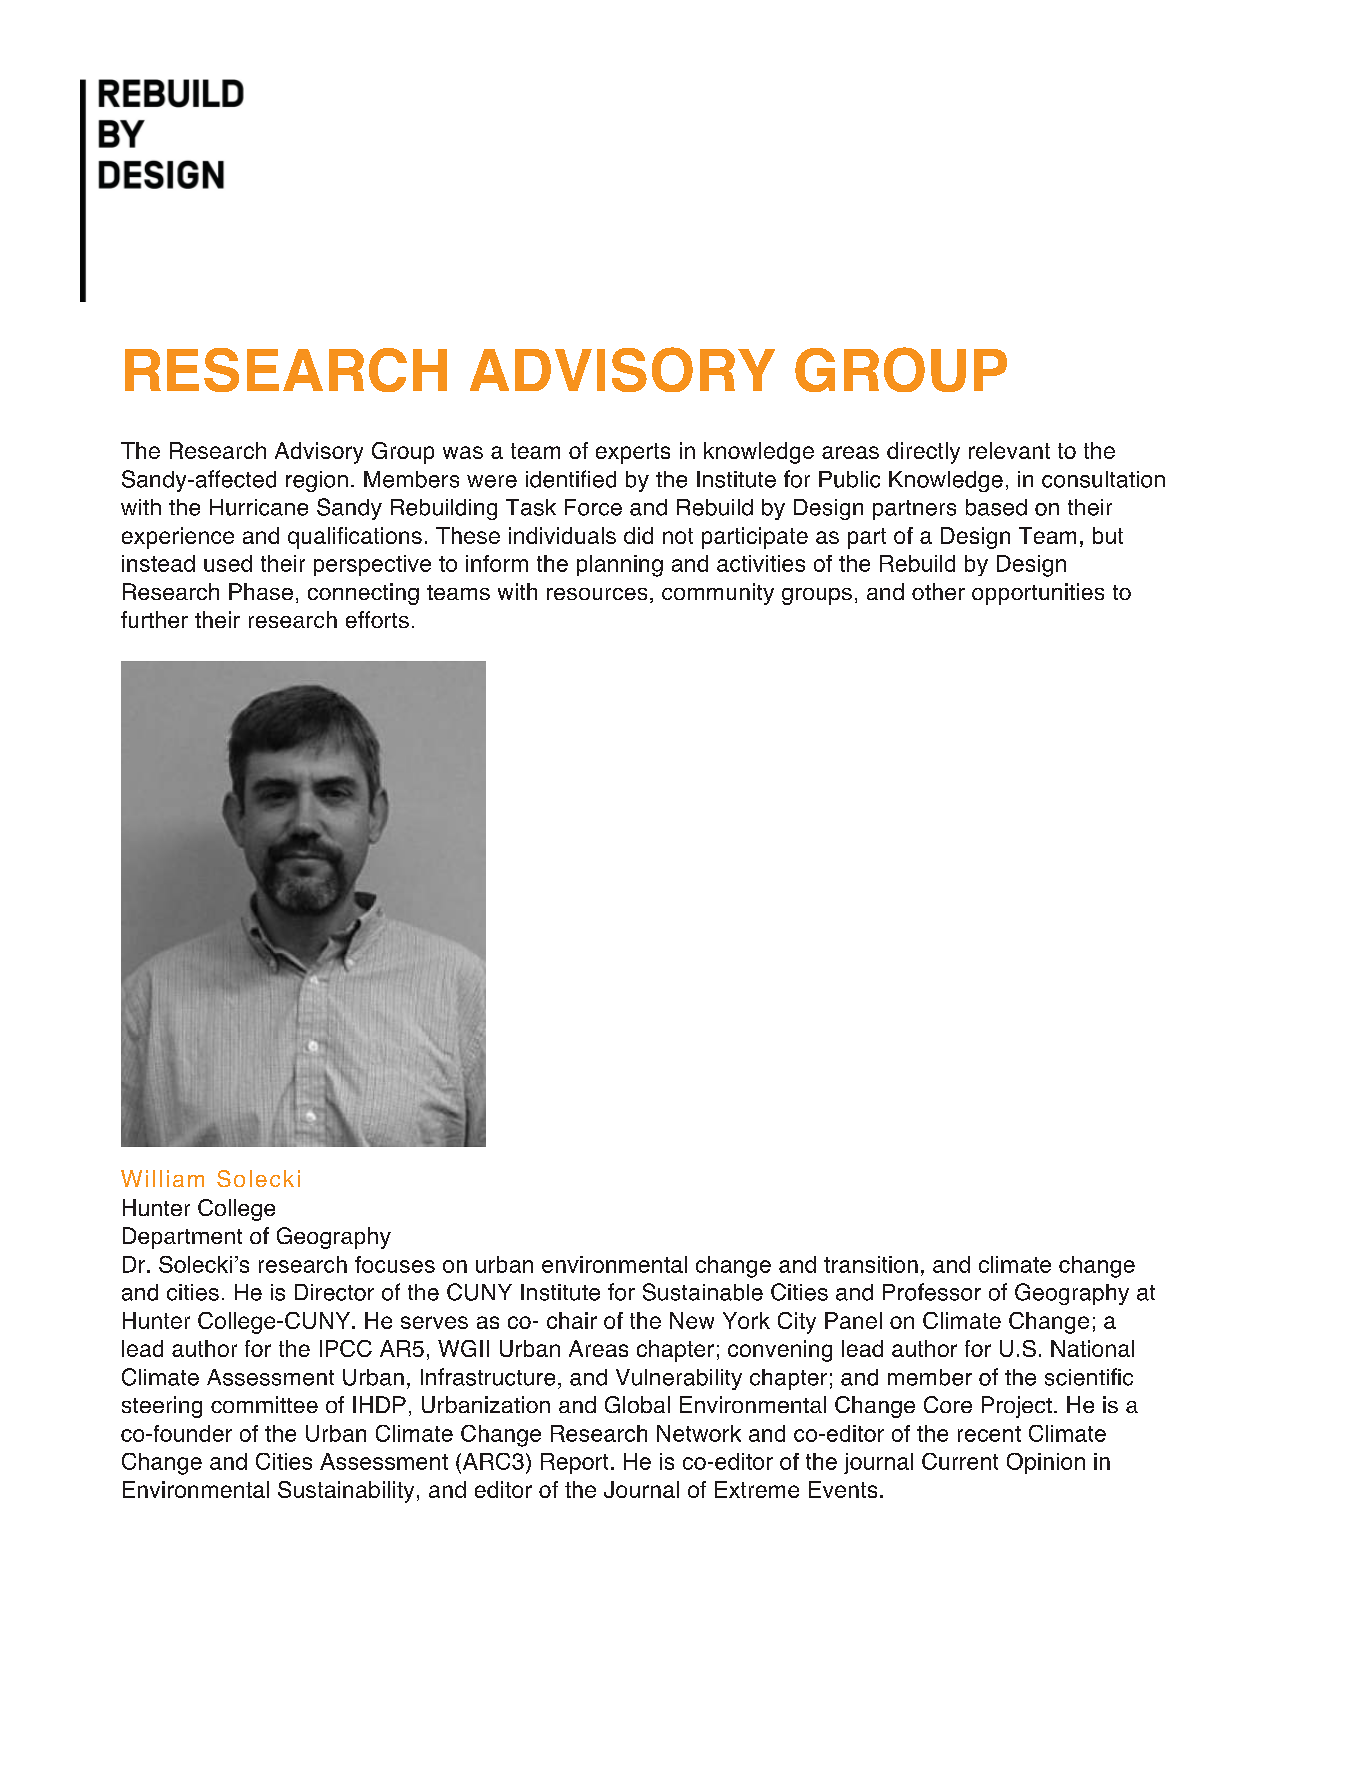  I want to click on transition, so click(871, 1264).
